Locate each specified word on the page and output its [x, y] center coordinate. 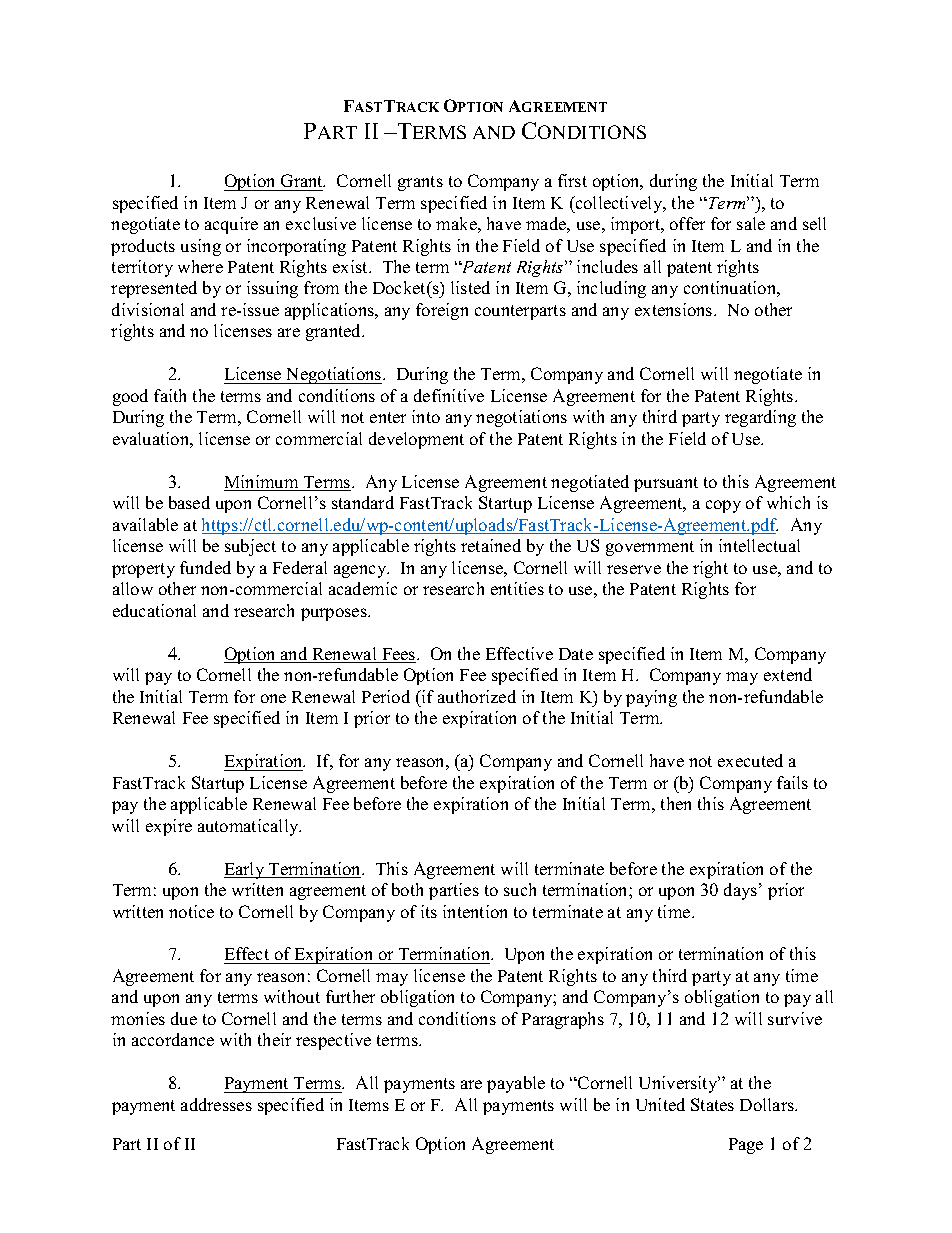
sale [751, 223]
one [273, 698]
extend [788, 674]
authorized [477, 696]
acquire [231, 225]
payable [516, 1084]
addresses [216, 1104]
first [572, 180]
